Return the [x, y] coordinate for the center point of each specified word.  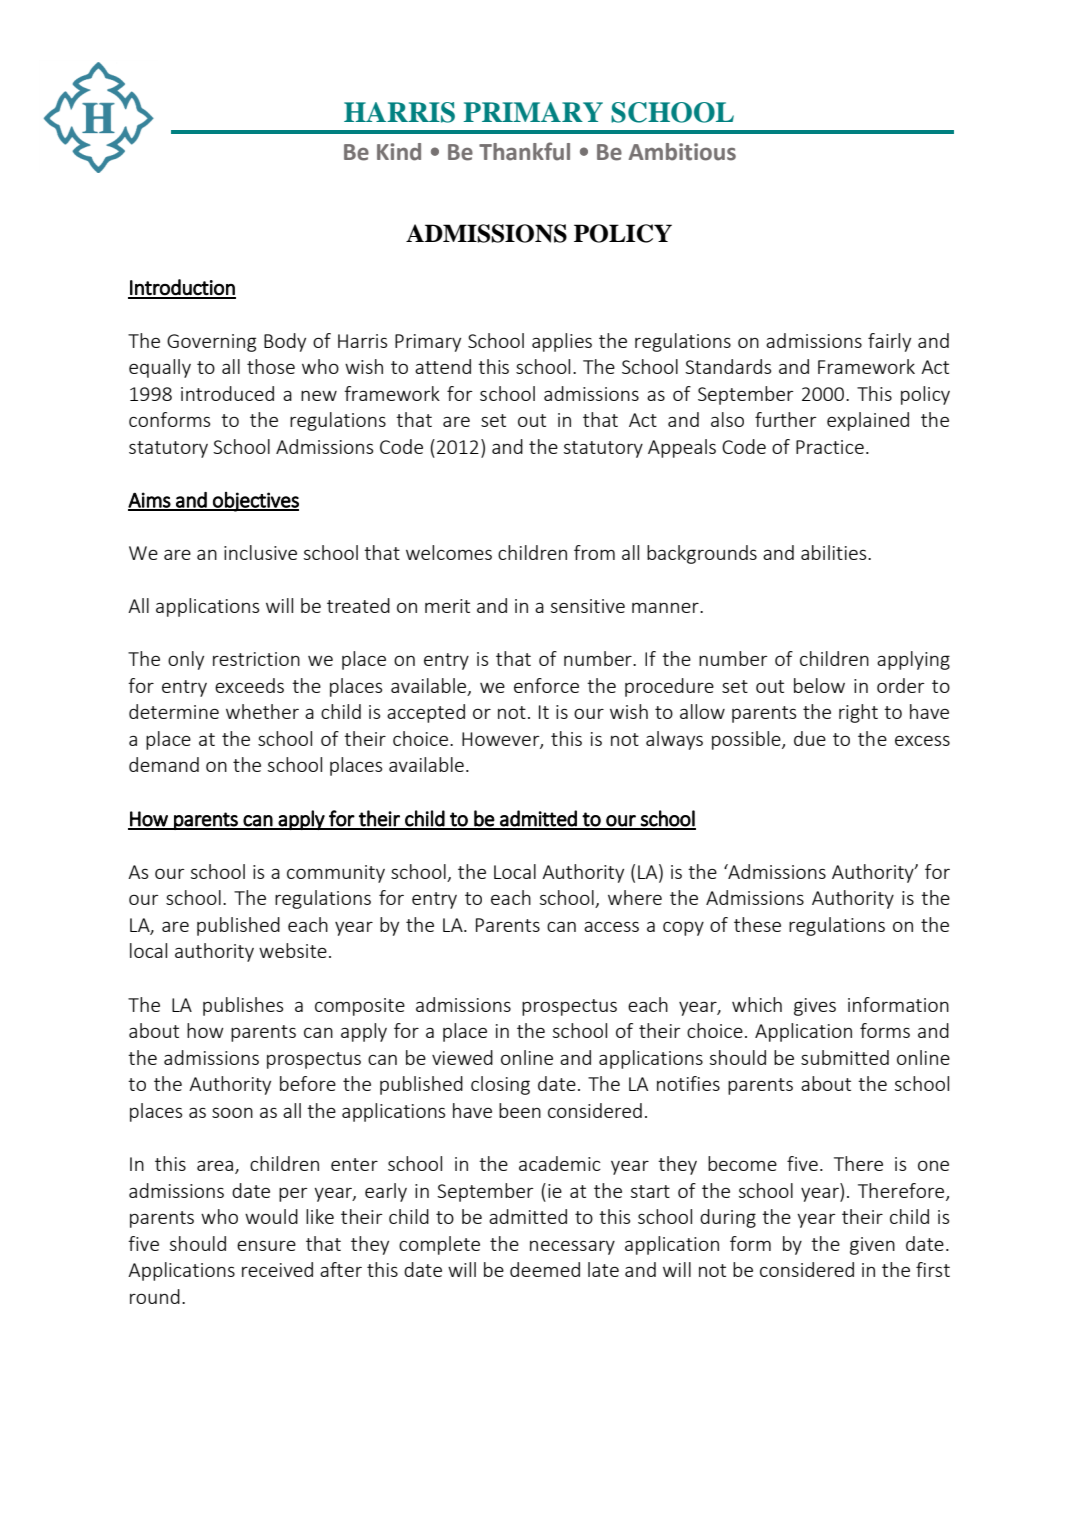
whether [262, 711]
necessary [572, 1247]
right [858, 713]
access [611, 926]
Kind [399, 152]
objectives [255, 502]
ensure [266, 1246]
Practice [830, 447]
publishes [243, 1006]
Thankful [524, 151]
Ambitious [682, 152]
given [872, 1246]
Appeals [682, 448]
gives [815, 1007]
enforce [546, 685]
